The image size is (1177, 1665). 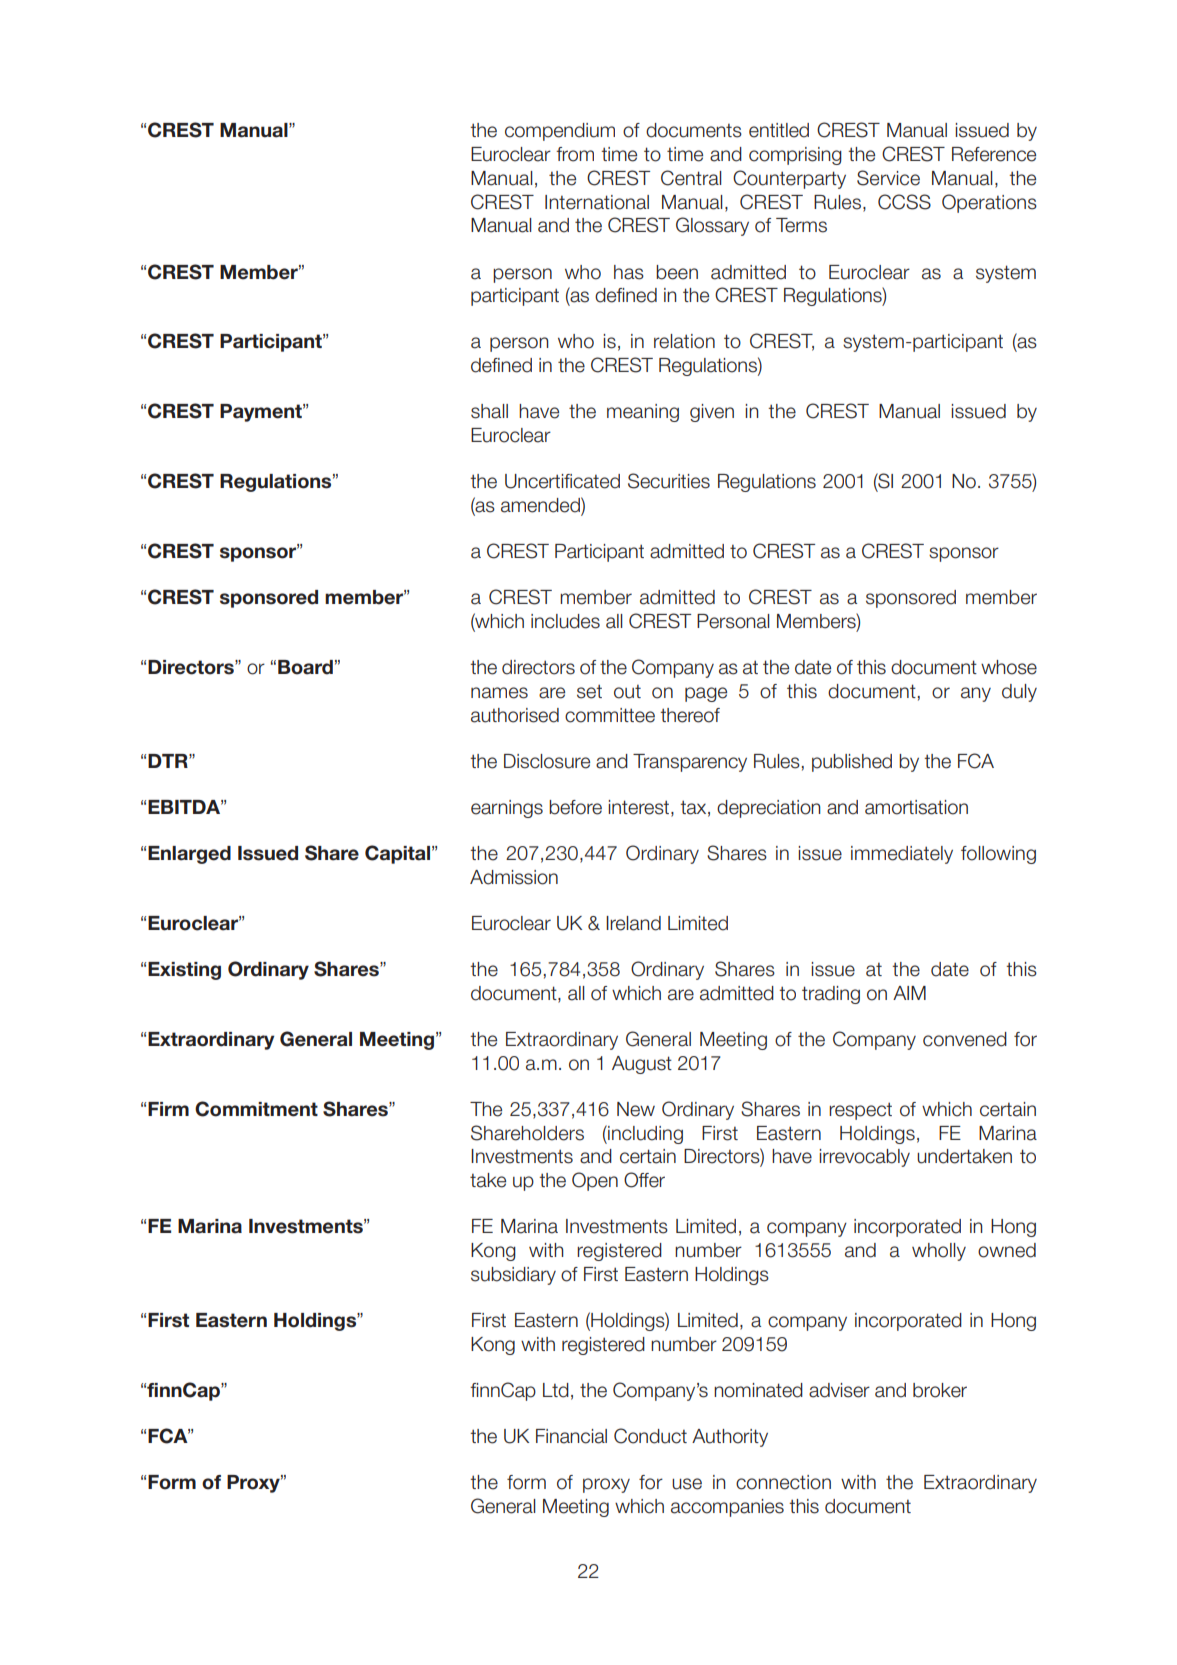 I want to click on before, so click(x=575, y=807).
